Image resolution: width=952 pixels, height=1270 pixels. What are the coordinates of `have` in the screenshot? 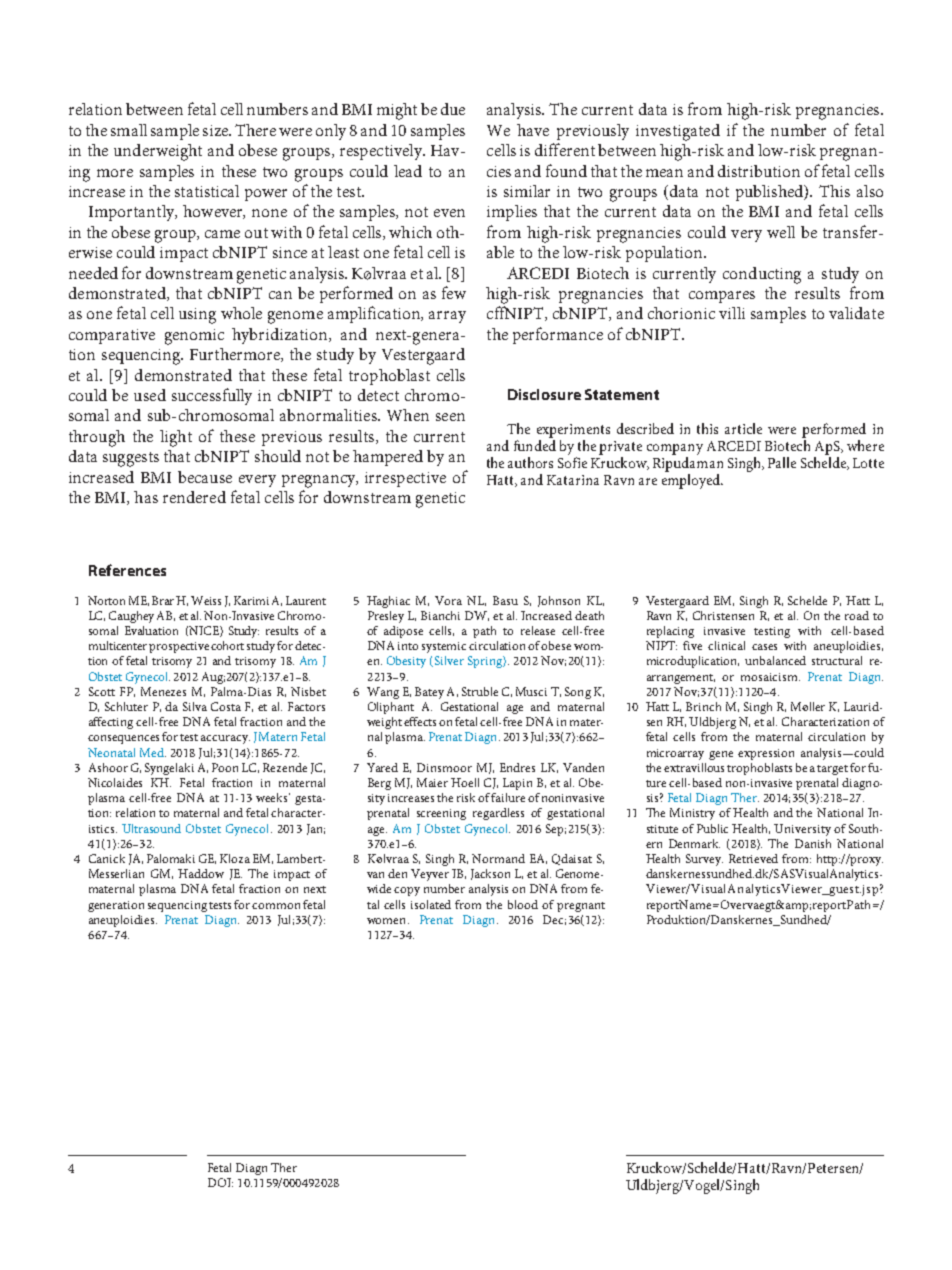 It's located at (533, 130).
